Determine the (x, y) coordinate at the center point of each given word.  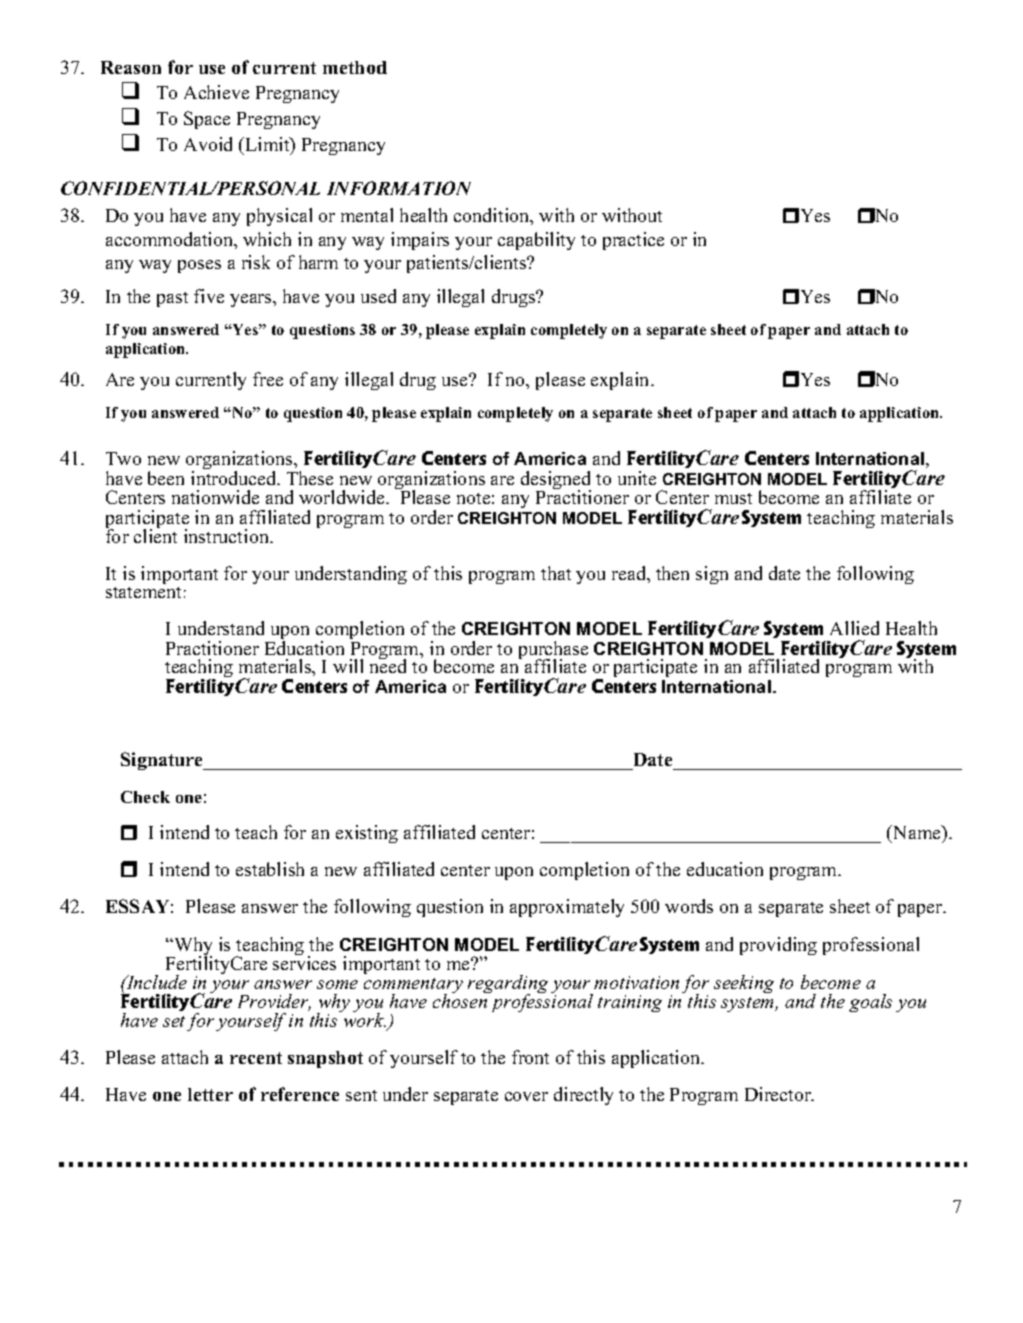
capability (536, 241)
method (355, 67)
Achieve (216, 92)
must (733, 498)
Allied (854, 628)
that (556, 573)
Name (917, 834)
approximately (567, 908)
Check (145, 797)
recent (256, 1058)
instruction (227, 536)
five (209, 296)
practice (633, 241)
